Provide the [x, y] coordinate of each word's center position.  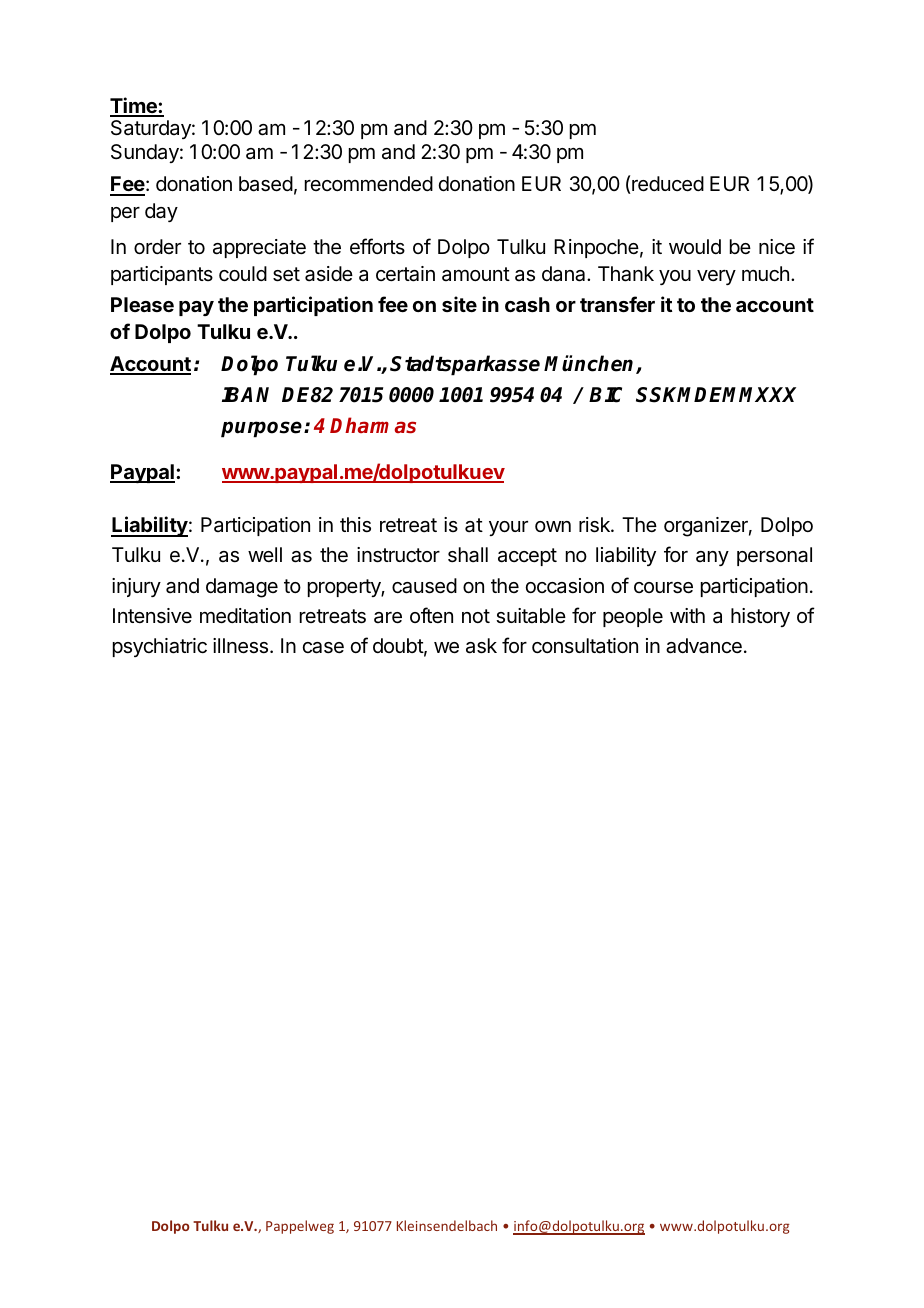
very [716, 277]
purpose [263, 429]
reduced [668, 184]
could [243, 274]
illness [242, 646]
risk [595, 525]
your [508, 528]
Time [134, 106]
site [459, 304]
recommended [369, 184]
